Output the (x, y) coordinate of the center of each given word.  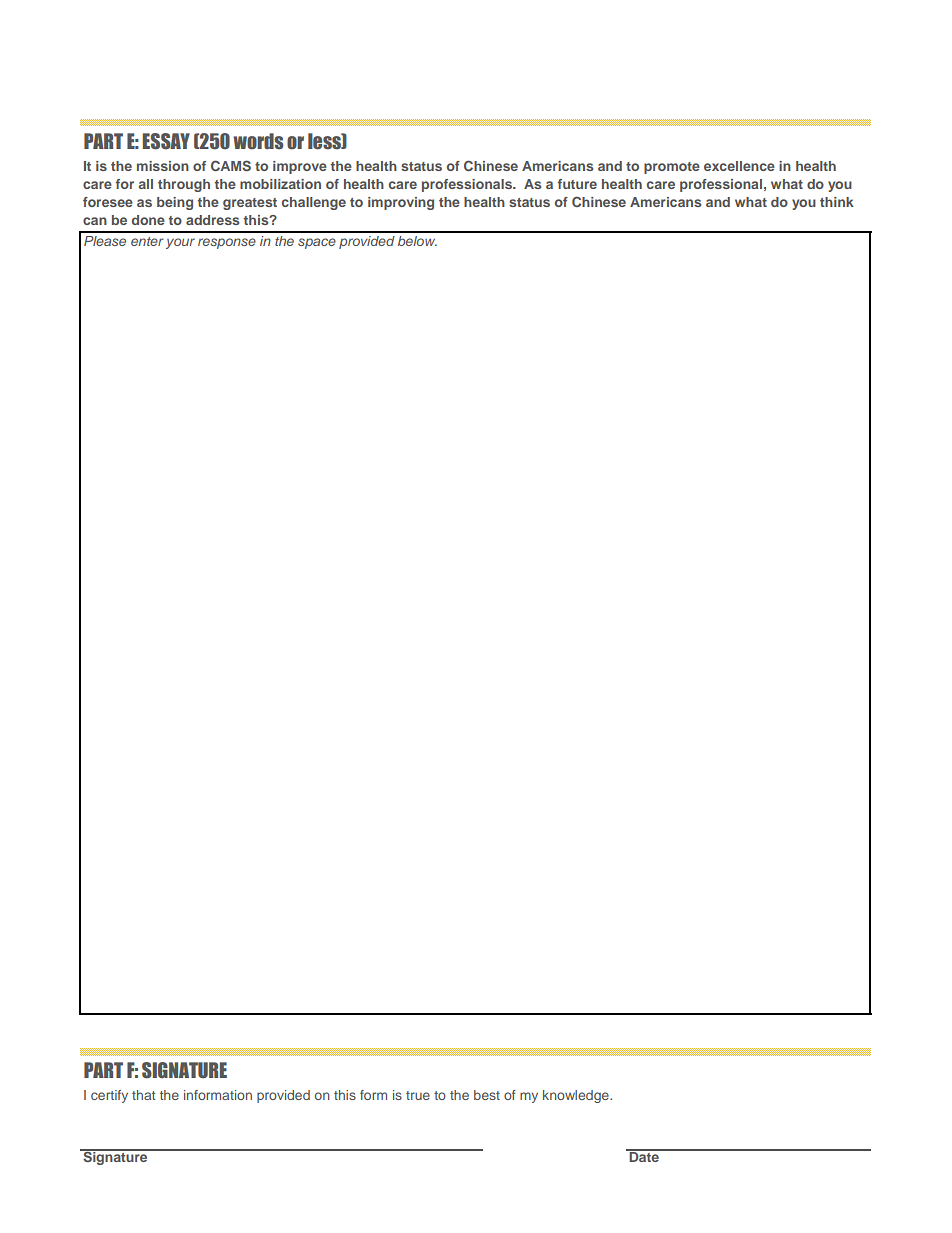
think (837, 202)
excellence (739, 166)
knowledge (577, 1096)
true (418, 1095)
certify (109, 1096)
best (487, 1095)
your (180, 243)
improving (401, 203)
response (227, 243)
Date (644, 1156)
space (317, 243)
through (184, 185)
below (417, 241)
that (143, 1095)
